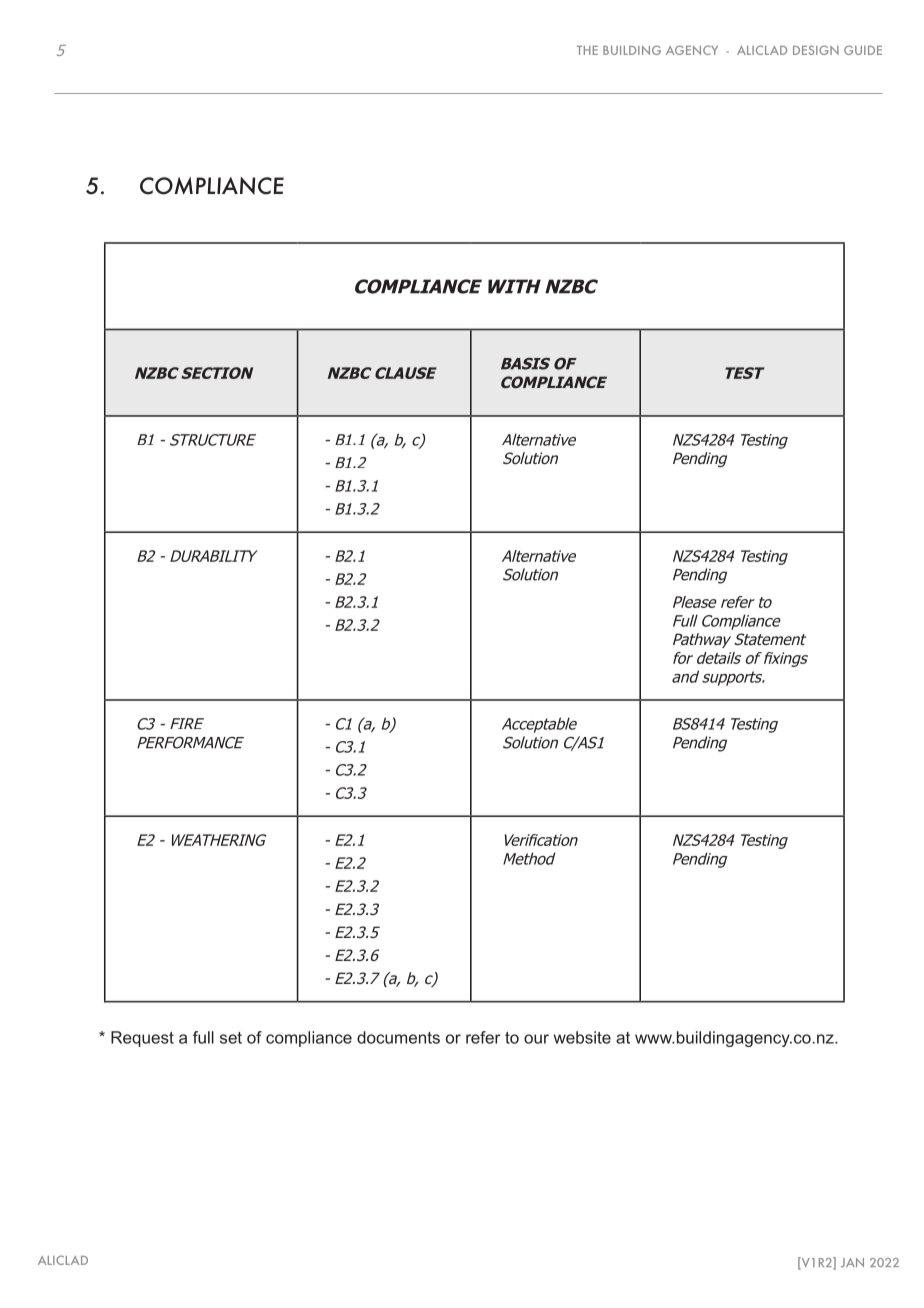 This screenshot has width=924, height=1308. What do you see at coordinates (582, 1037) in the screenshot?
I see `website` at bounding box center [582, 1037].
